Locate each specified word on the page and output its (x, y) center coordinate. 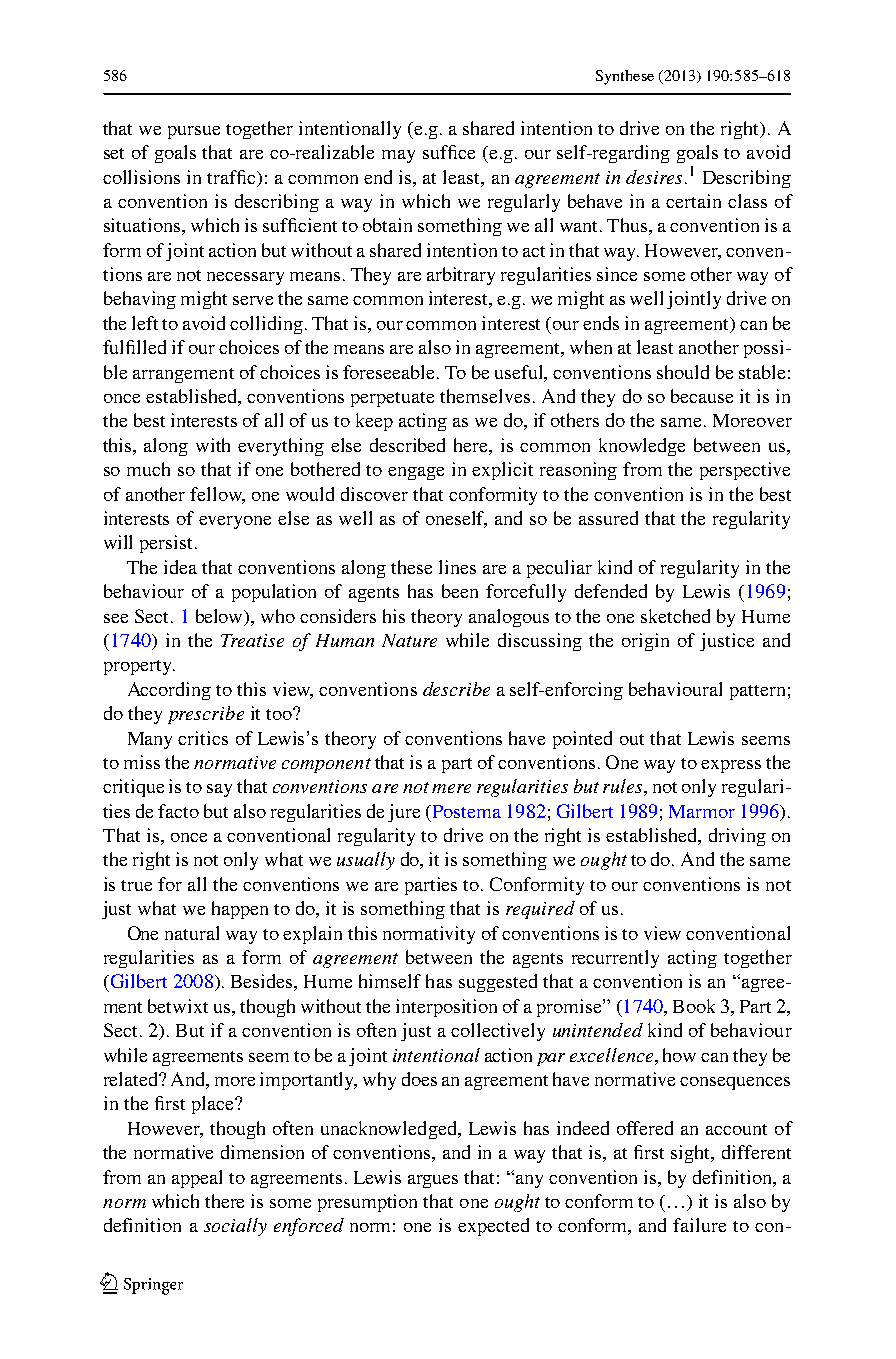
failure (699, 1225)
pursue (194, 132)
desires (654, 177)
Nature (409, 640)
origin (645, 642)
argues (433, 1181)
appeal (197, 1179)
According (169, 691)
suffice (449, 152)
